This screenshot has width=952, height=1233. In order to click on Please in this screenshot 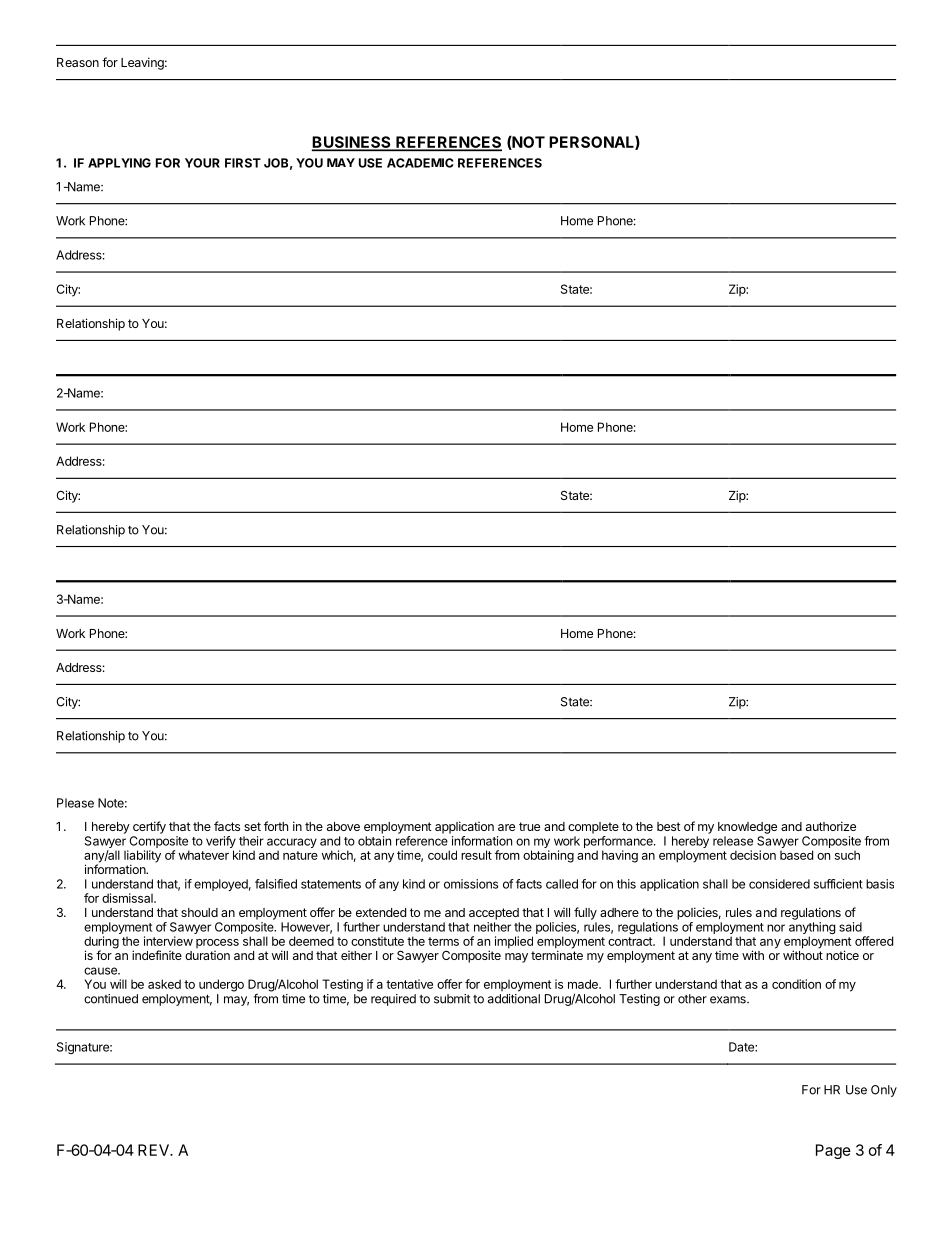, I will do `click(75, 803)`.
